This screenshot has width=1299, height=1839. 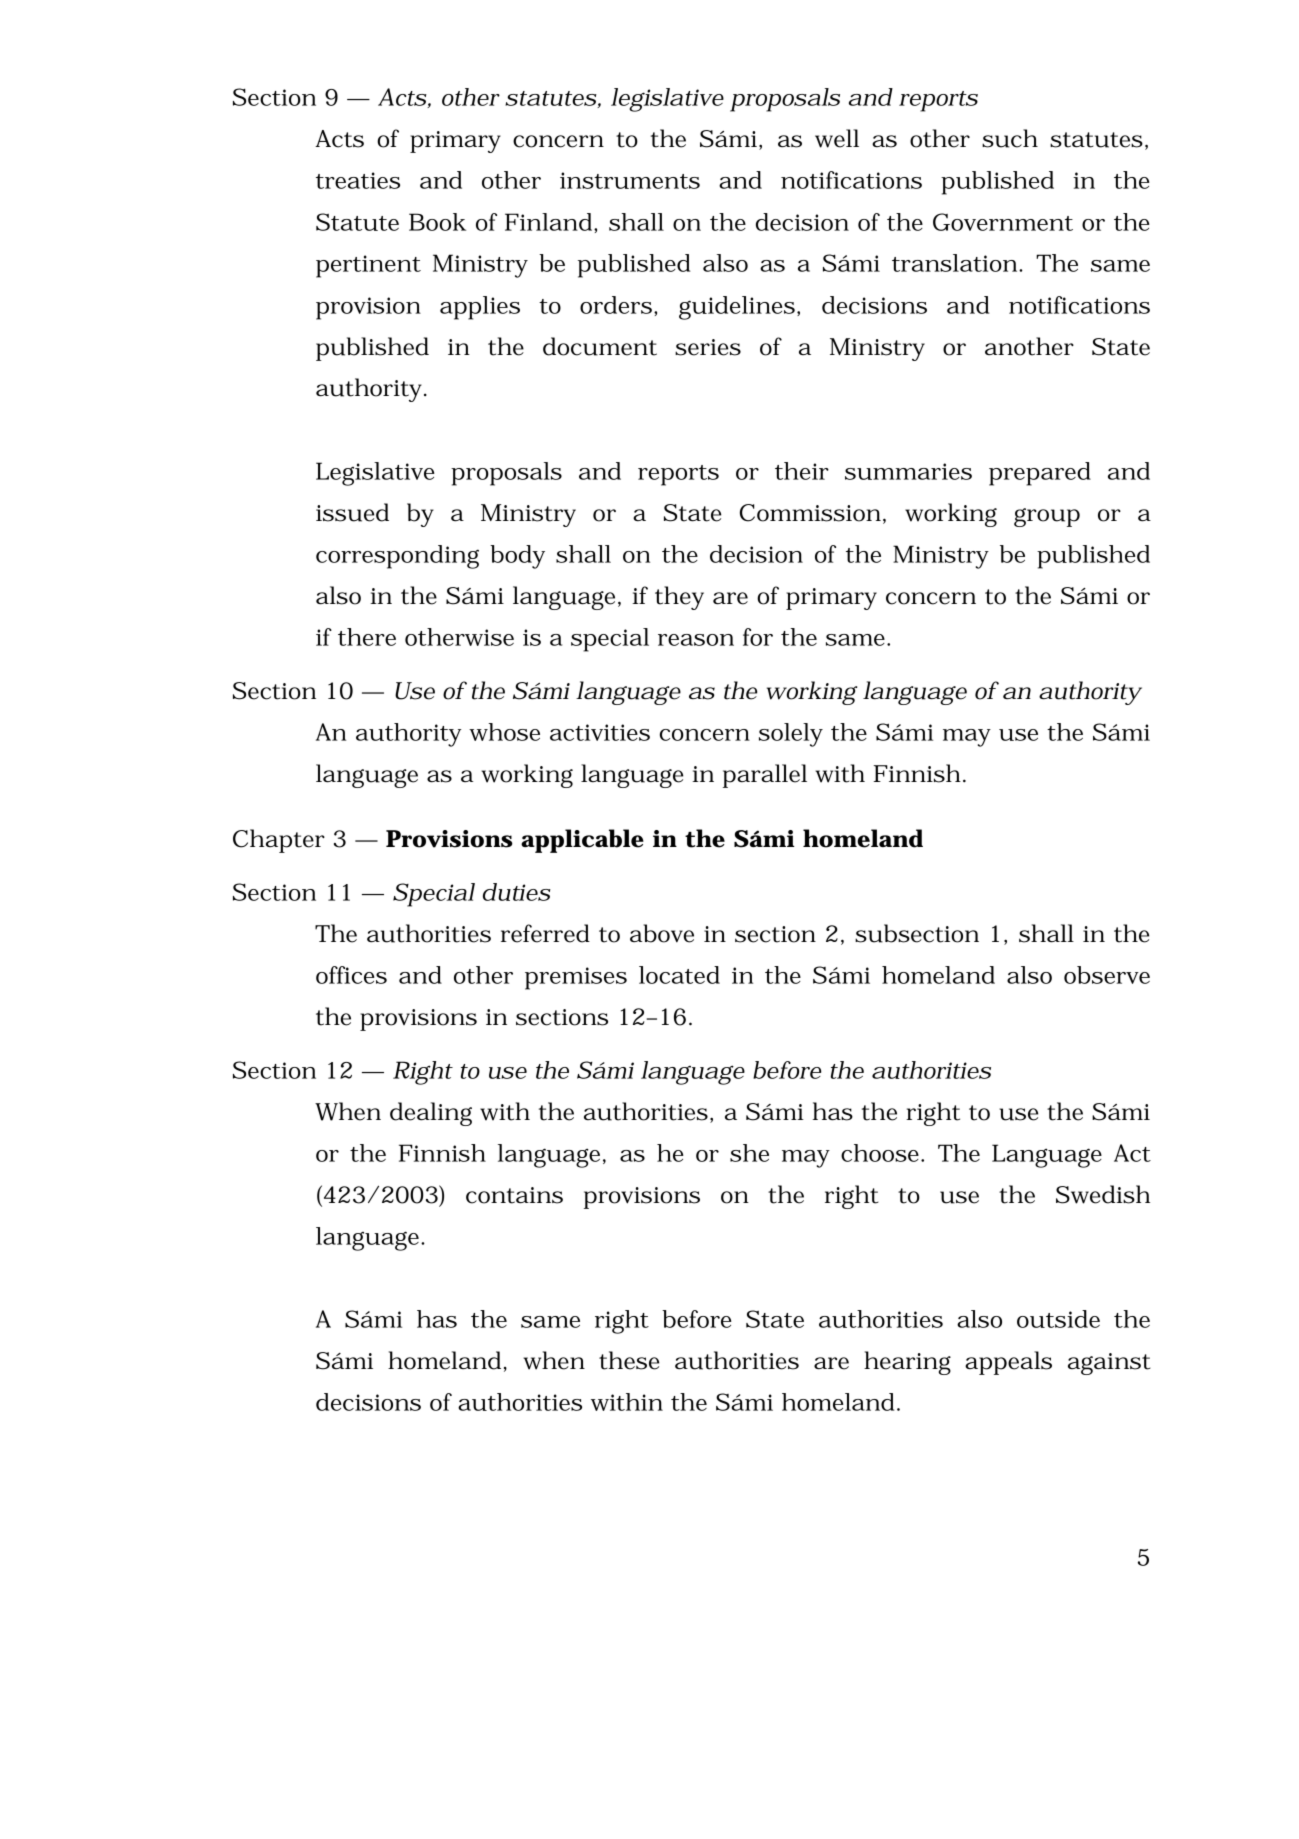 What do you see at coordinates (765, 776) in the screenshot?
I see `parallel` at bounding box center [765, 776].
